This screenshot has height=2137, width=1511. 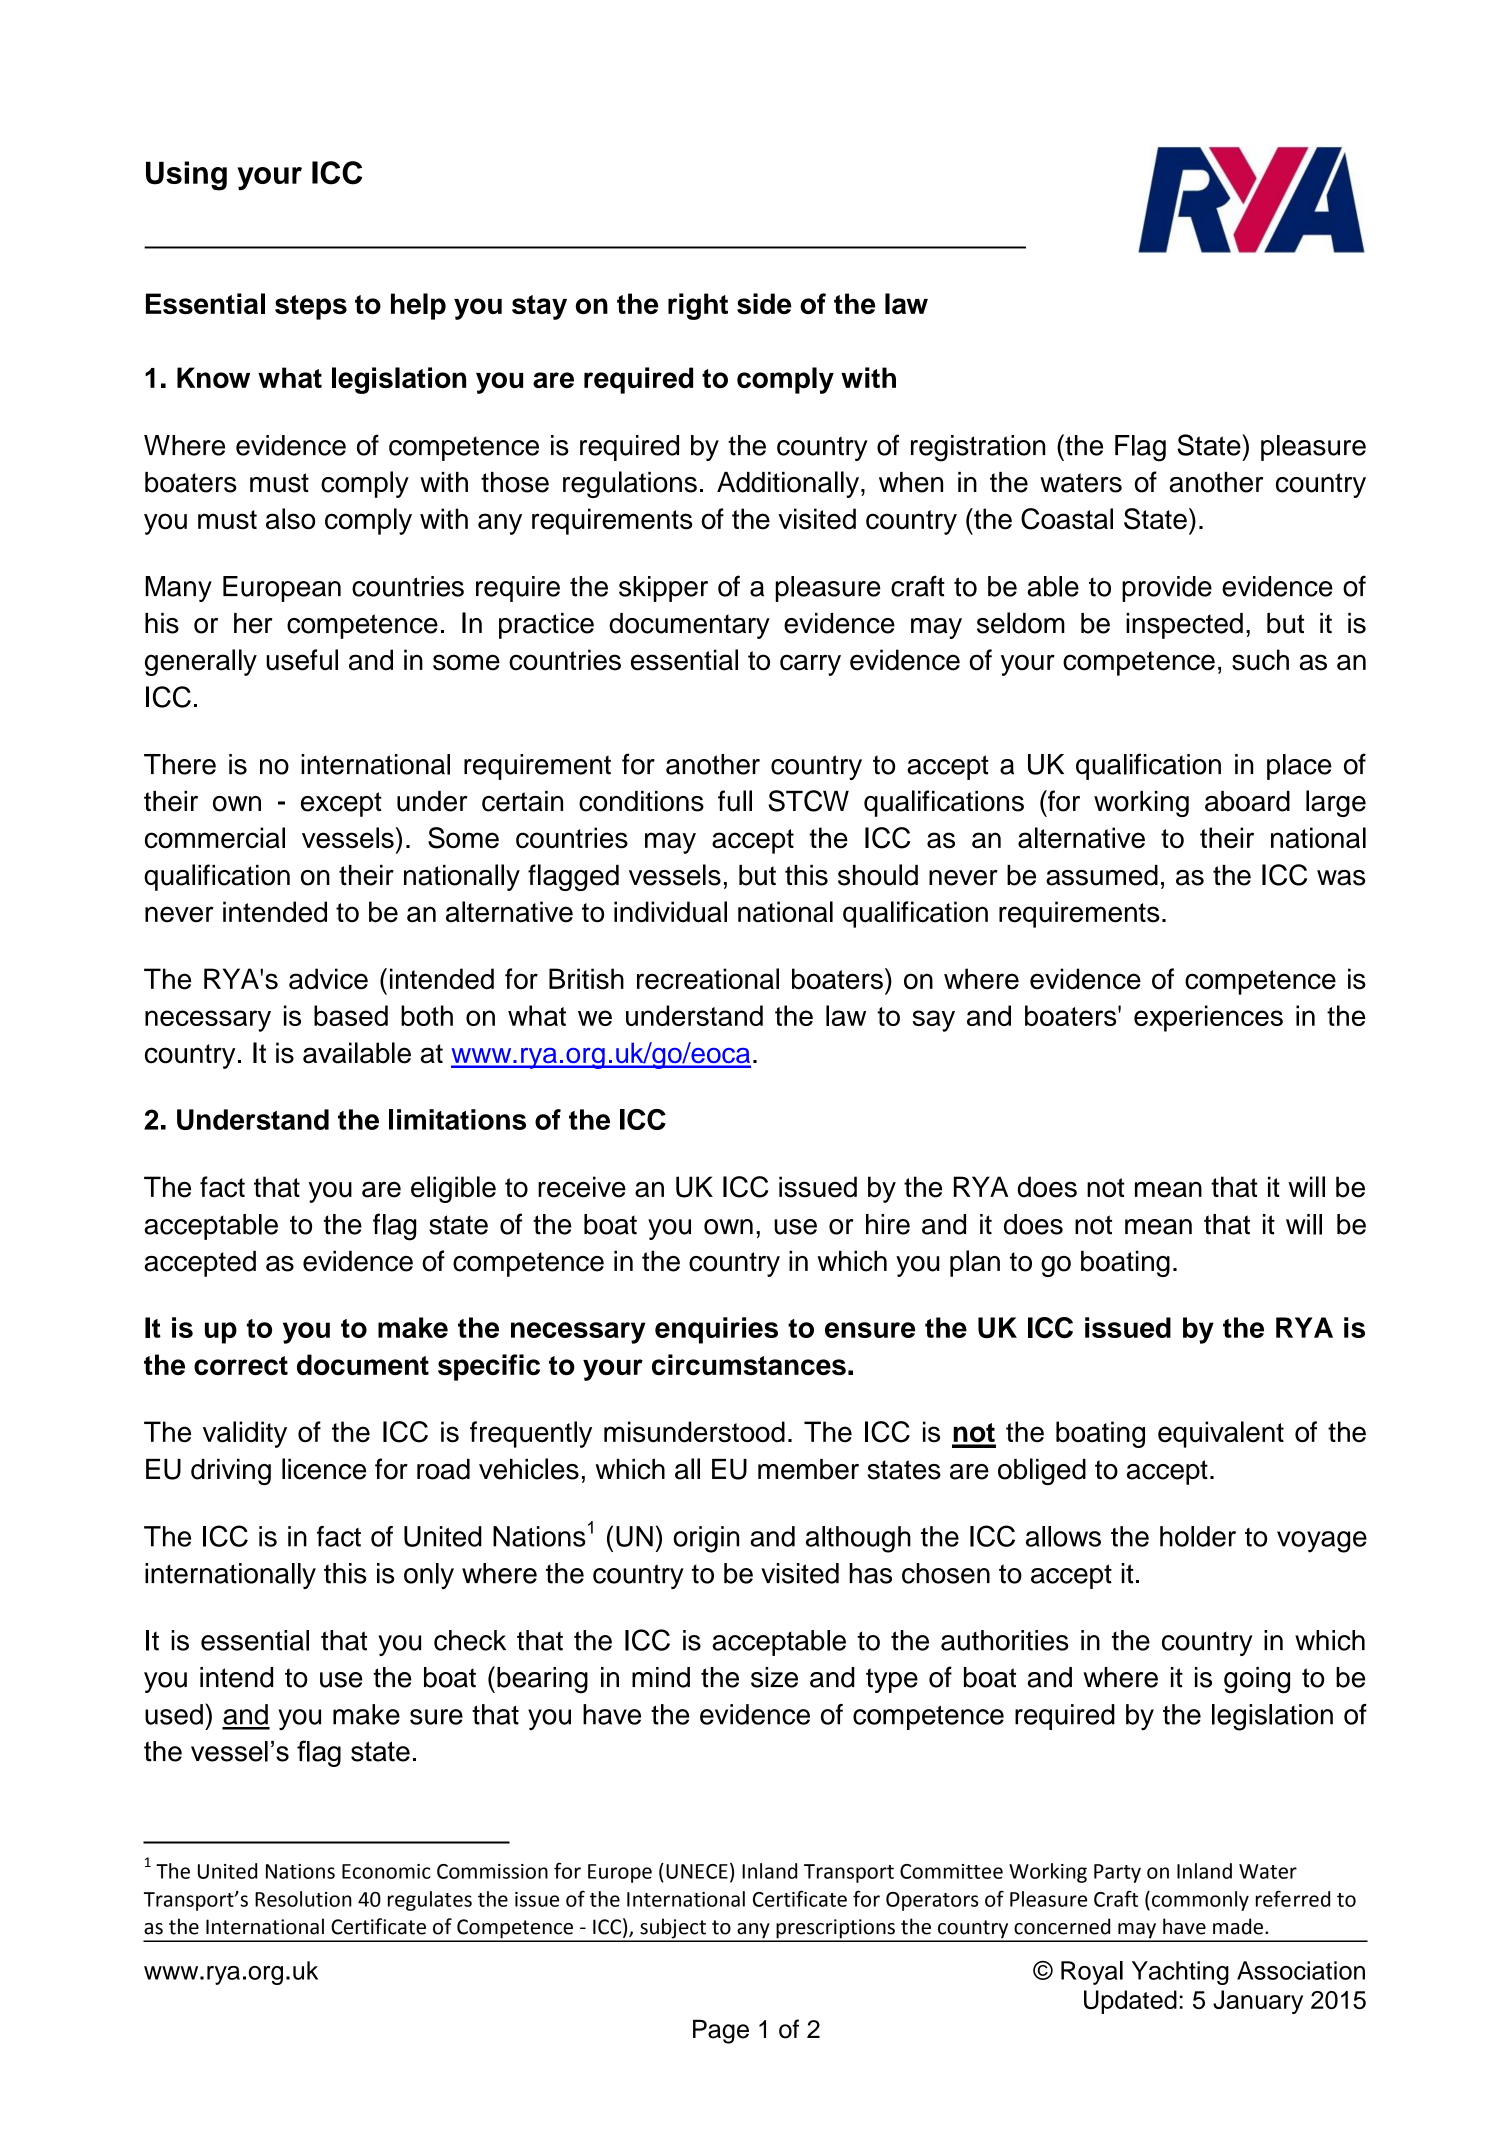 What do you see at coordinates (302, 660) in the screenshot?
I see `useful` at bounding box center [302, 660].
